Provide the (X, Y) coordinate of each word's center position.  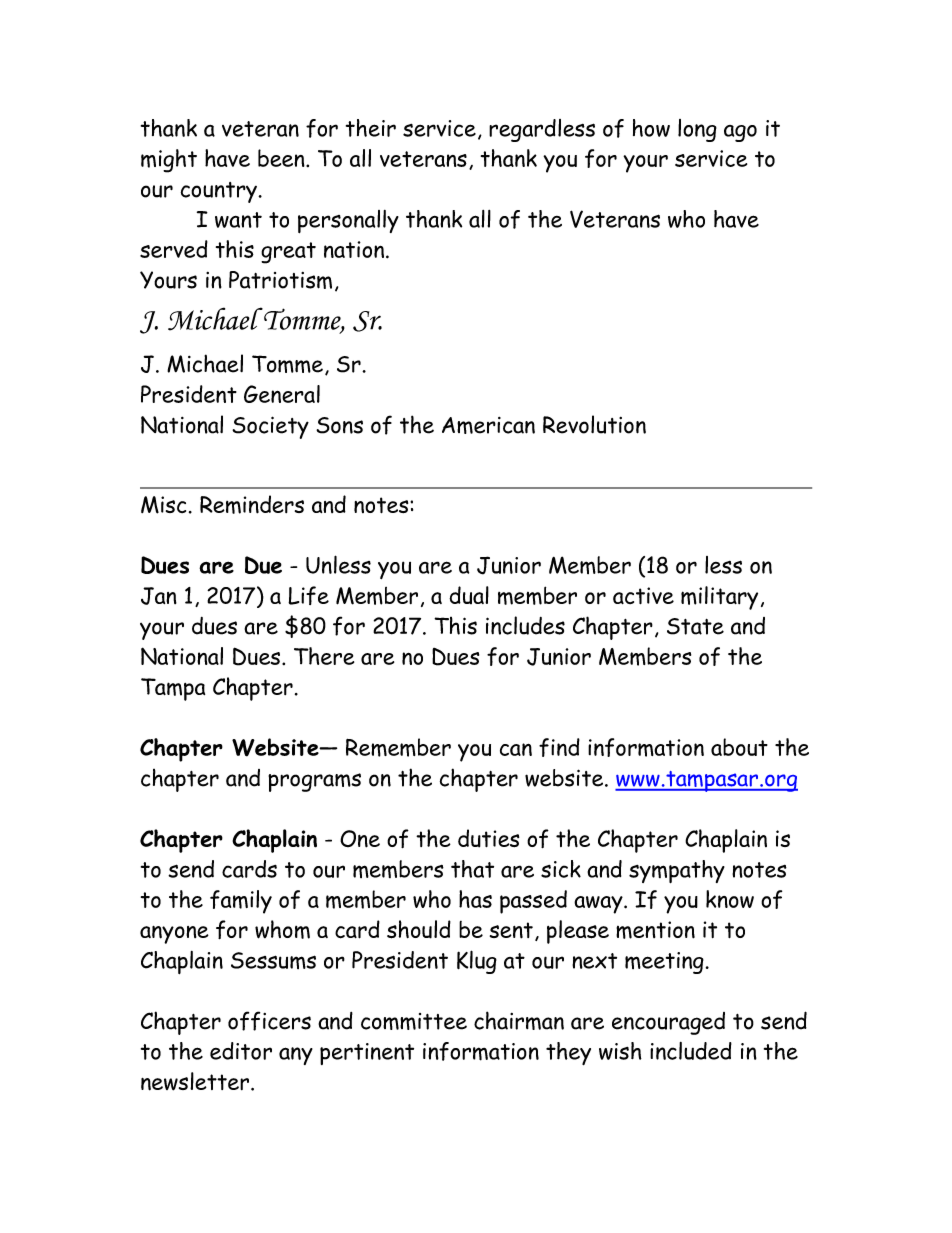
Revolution (594, 424)
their (371, 128)
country (220, 192)
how (651, 128)
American (488, 425)
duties (488, 838)
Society (270, 427)
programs (314, 782)
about (739, 747)
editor (241, 1051)
